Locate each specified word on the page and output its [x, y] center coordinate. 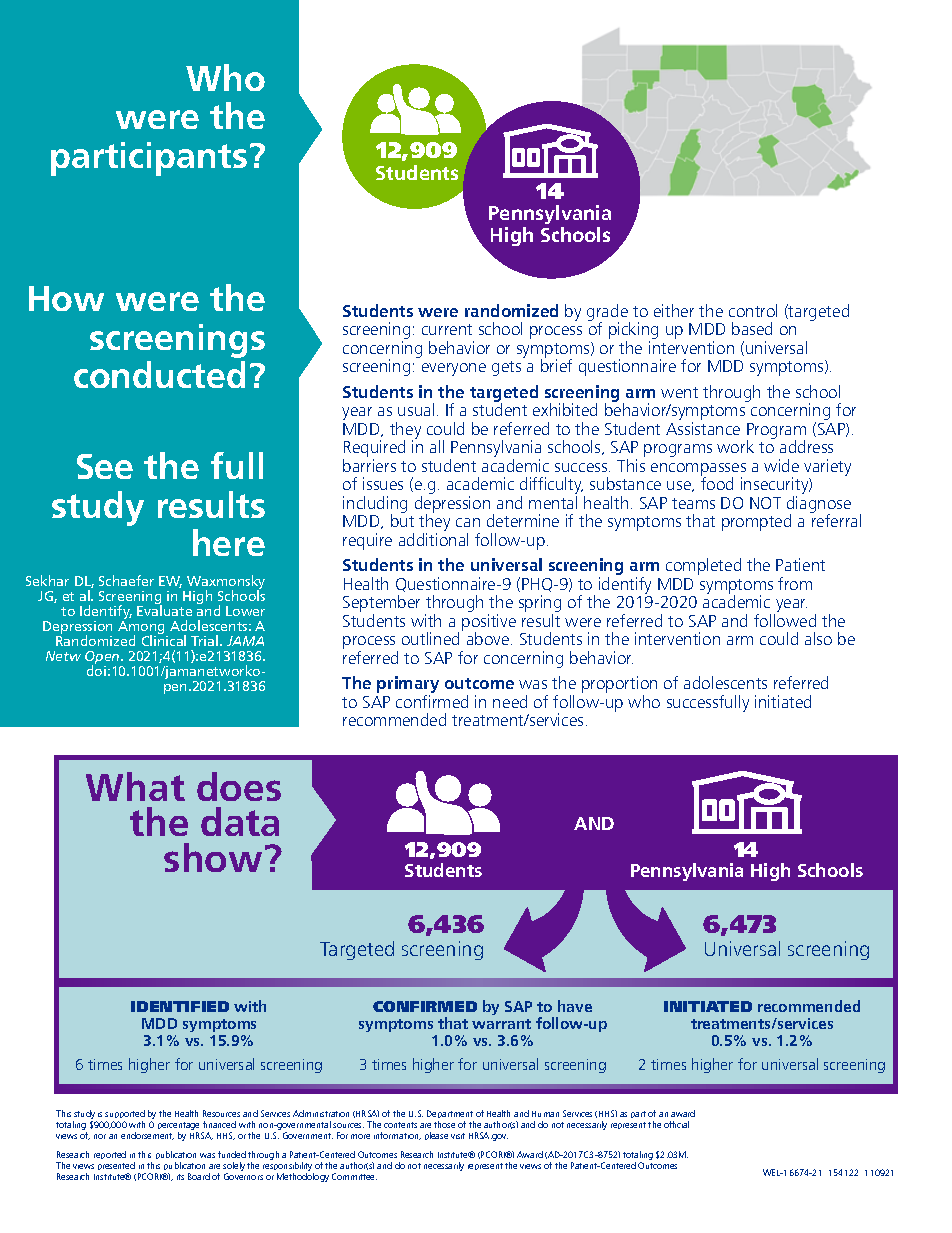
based [752, 328]
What [135, 786]
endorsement [147, 1136]
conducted [159, 374]
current [447, 329]
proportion [619, 686]
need [510, 701]
